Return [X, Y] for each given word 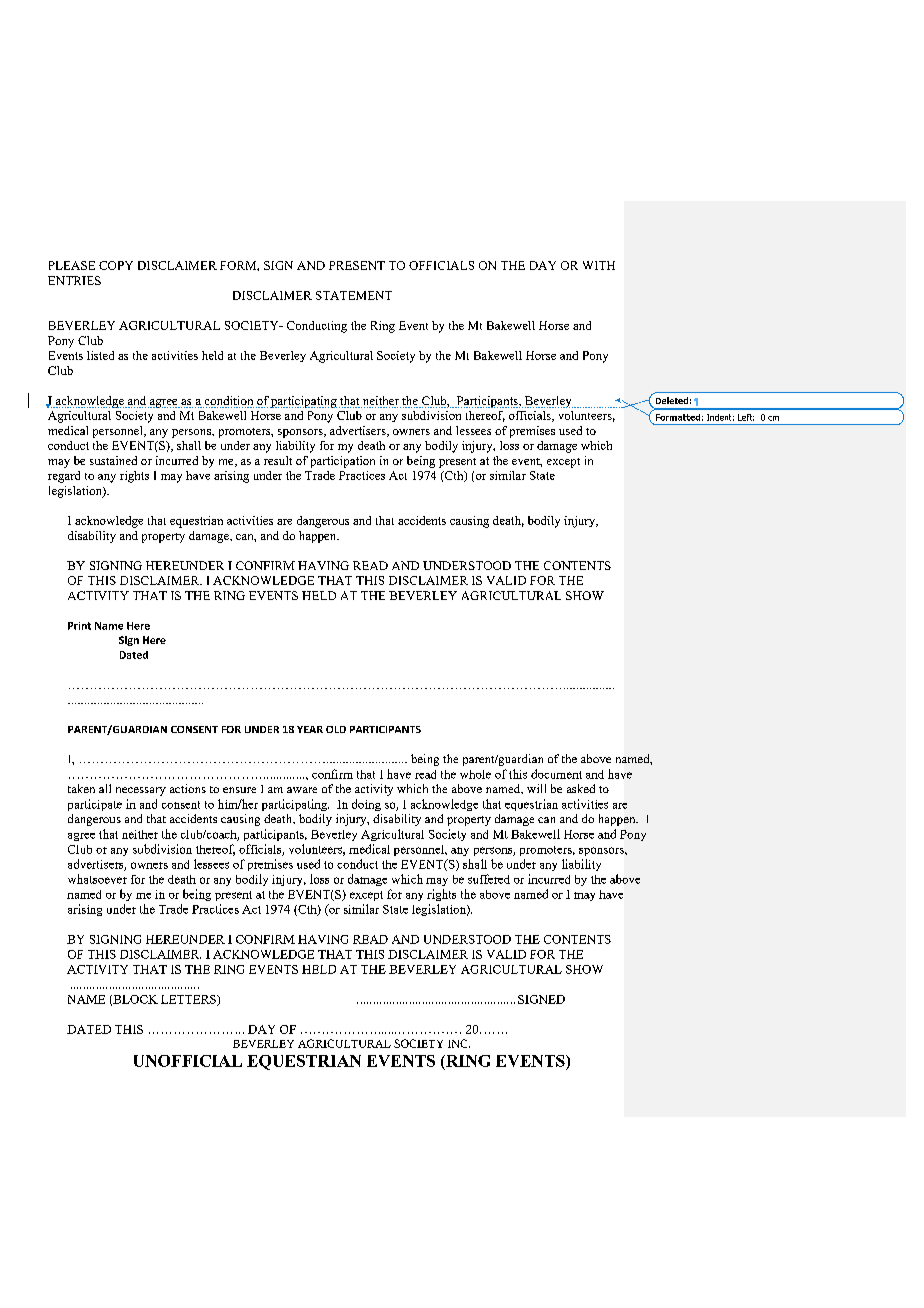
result [278, 460]
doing [366, 805]
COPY [116, 265]
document [556, 774]
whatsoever [97, 879]
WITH [599, 265]
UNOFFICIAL [188, 1061]
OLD [336, 729]
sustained [113, 460]
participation [343, 462]
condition [228, 402]
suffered [489, 879]
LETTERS [189, 1000]
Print [79, 626]
